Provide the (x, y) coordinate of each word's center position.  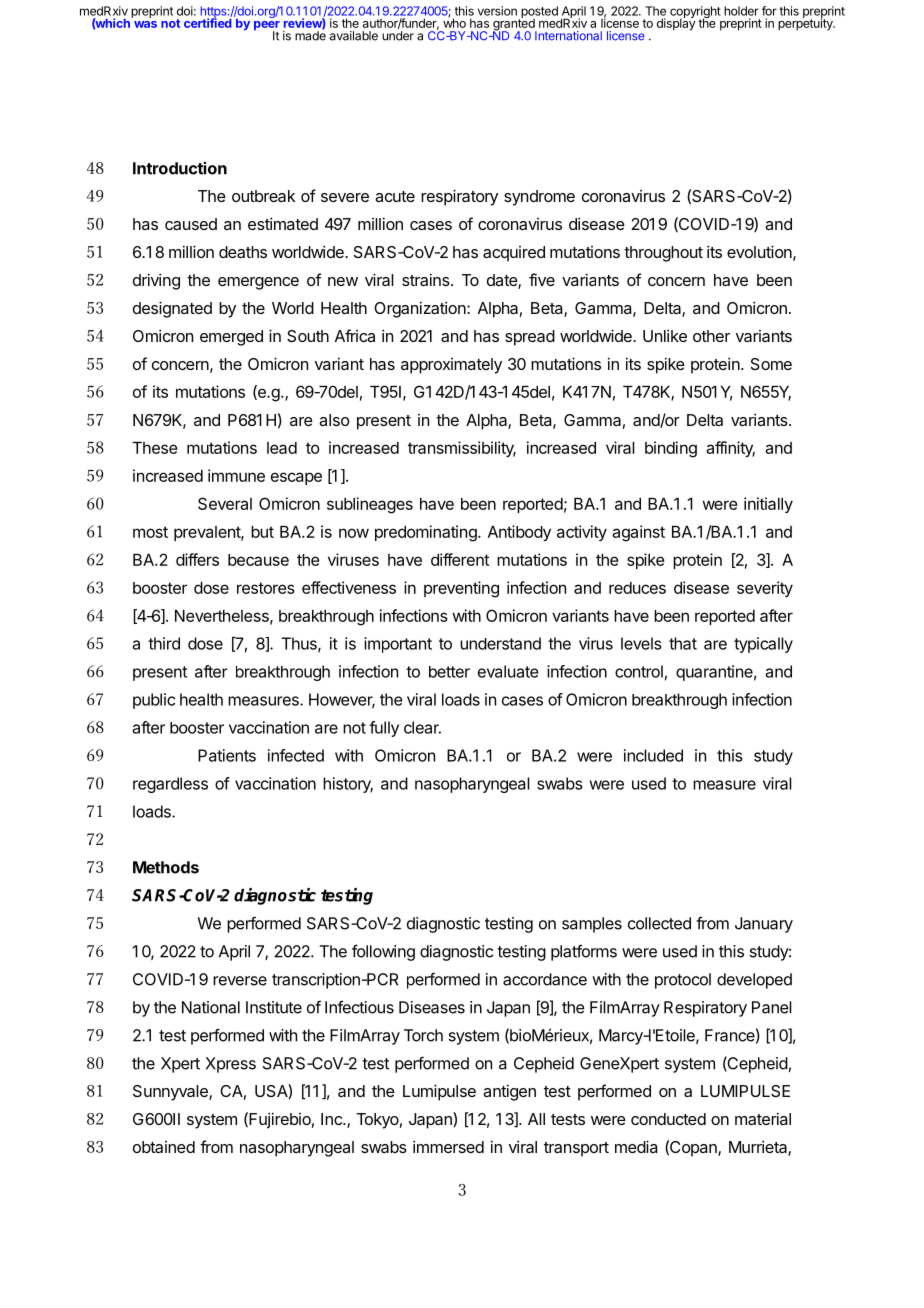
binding (671, 449)
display (676, 23)
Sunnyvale (171, 1093)
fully (384, 729)
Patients (227, 755)
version (497, 11)
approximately (451, 366)
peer (267, 27)
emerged (231, 338)
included (653, 755)
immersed (448, 1146)
